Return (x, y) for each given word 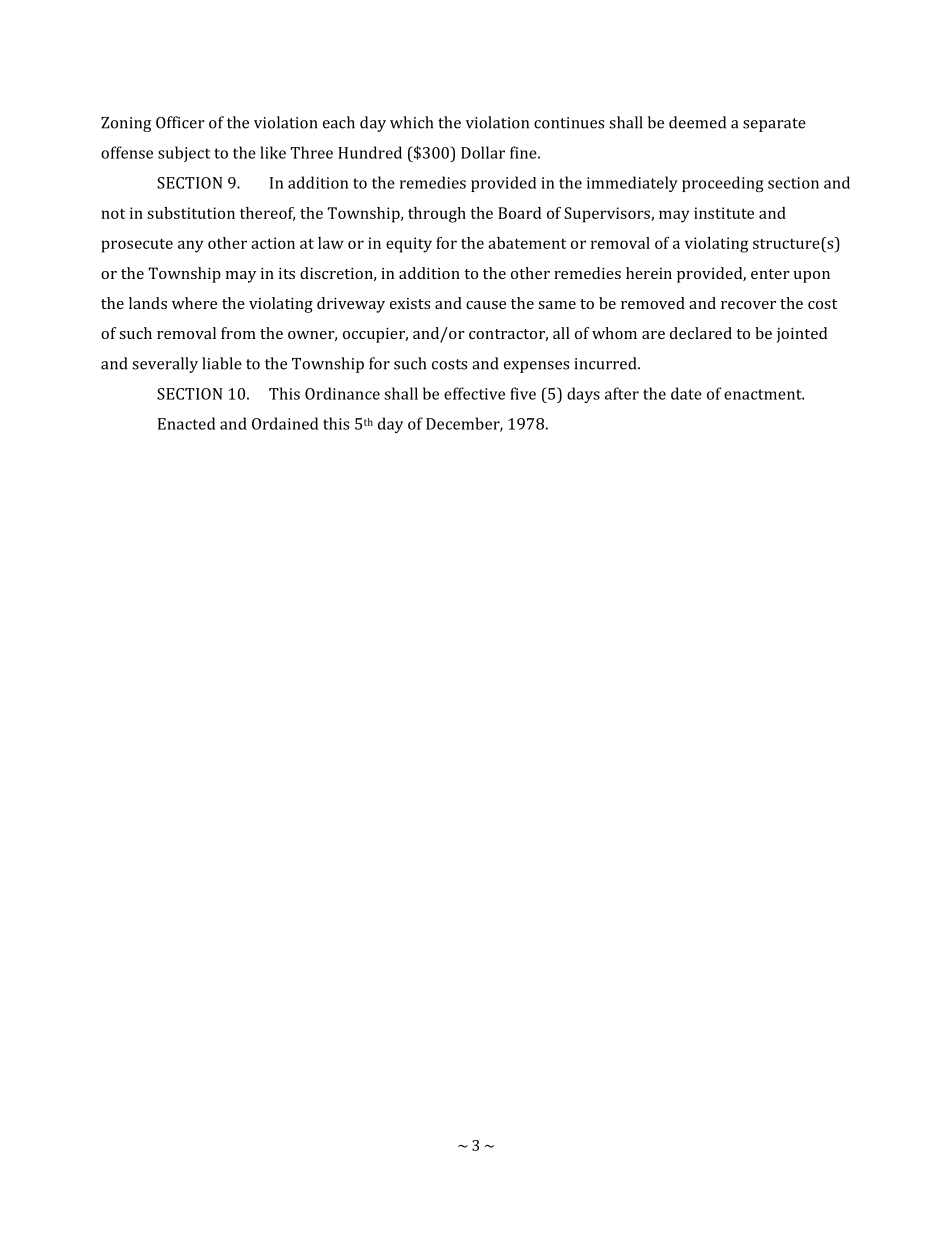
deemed (697, 122)
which (411, 122)
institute (724, 213)
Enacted (186, 423)
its (287, 273)
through (437, 215)
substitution (191, 213)
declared (701, 333)
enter (770, 274)
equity (409, 245)
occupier (375, 335)
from (238, 333)
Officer (180, 122)
